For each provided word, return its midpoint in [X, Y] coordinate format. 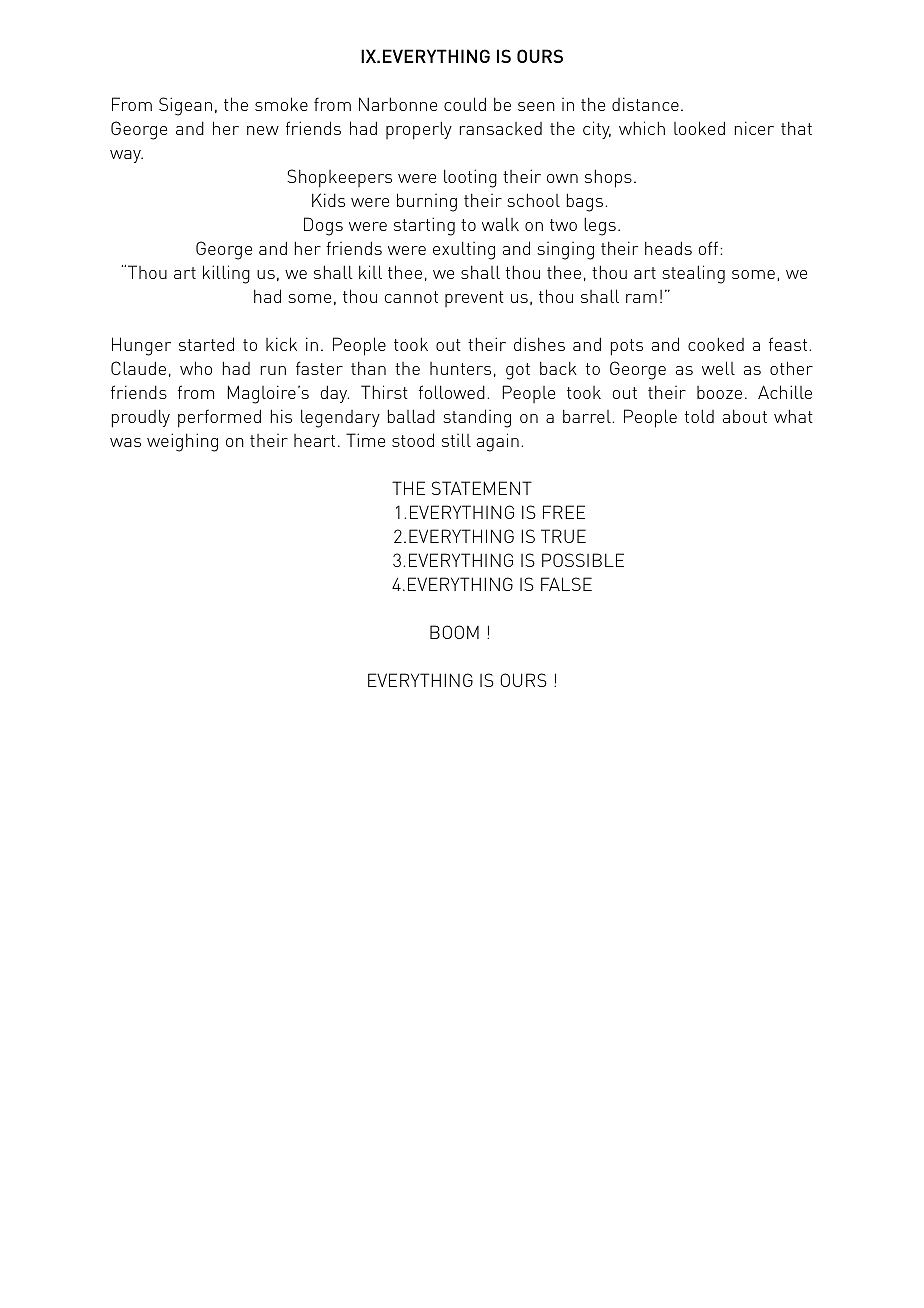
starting [424, 226]
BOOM [454, 632]
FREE [564, 512]
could [465, 104]
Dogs [323, 226]
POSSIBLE [583, 560]
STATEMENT [482, 488]
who [196, 368]
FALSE [566, 584]
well [718, 368]
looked [699, 128]
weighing [182, 442]
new [263, 130]
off [708, 248]
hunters [460, 368]
